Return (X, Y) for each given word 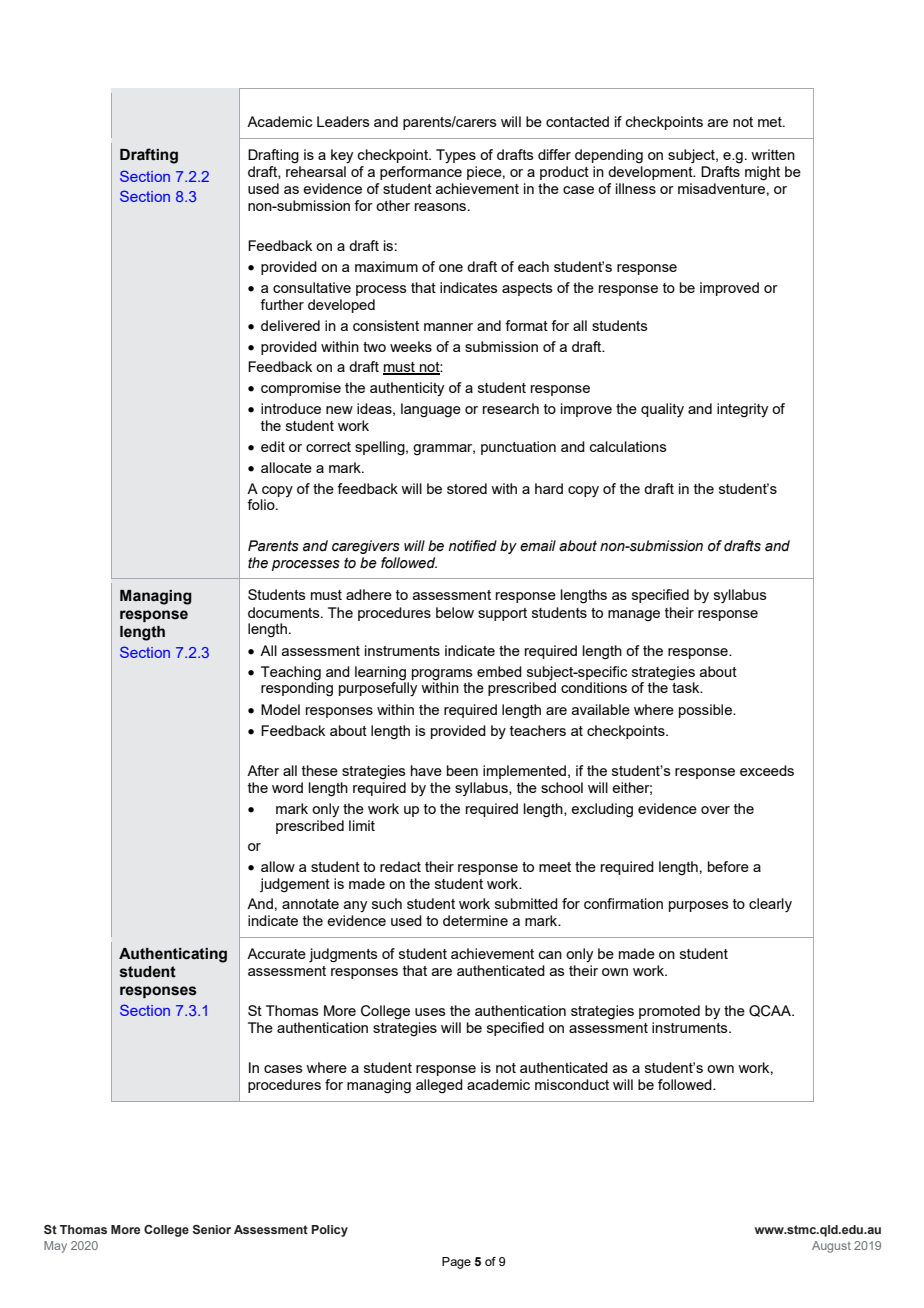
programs (442, 675)
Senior (211, 1229)
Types (456, 156)
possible (706, 711)
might (762, 173)
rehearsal (316, 171)
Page (456, 1263)
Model (280, 709)
